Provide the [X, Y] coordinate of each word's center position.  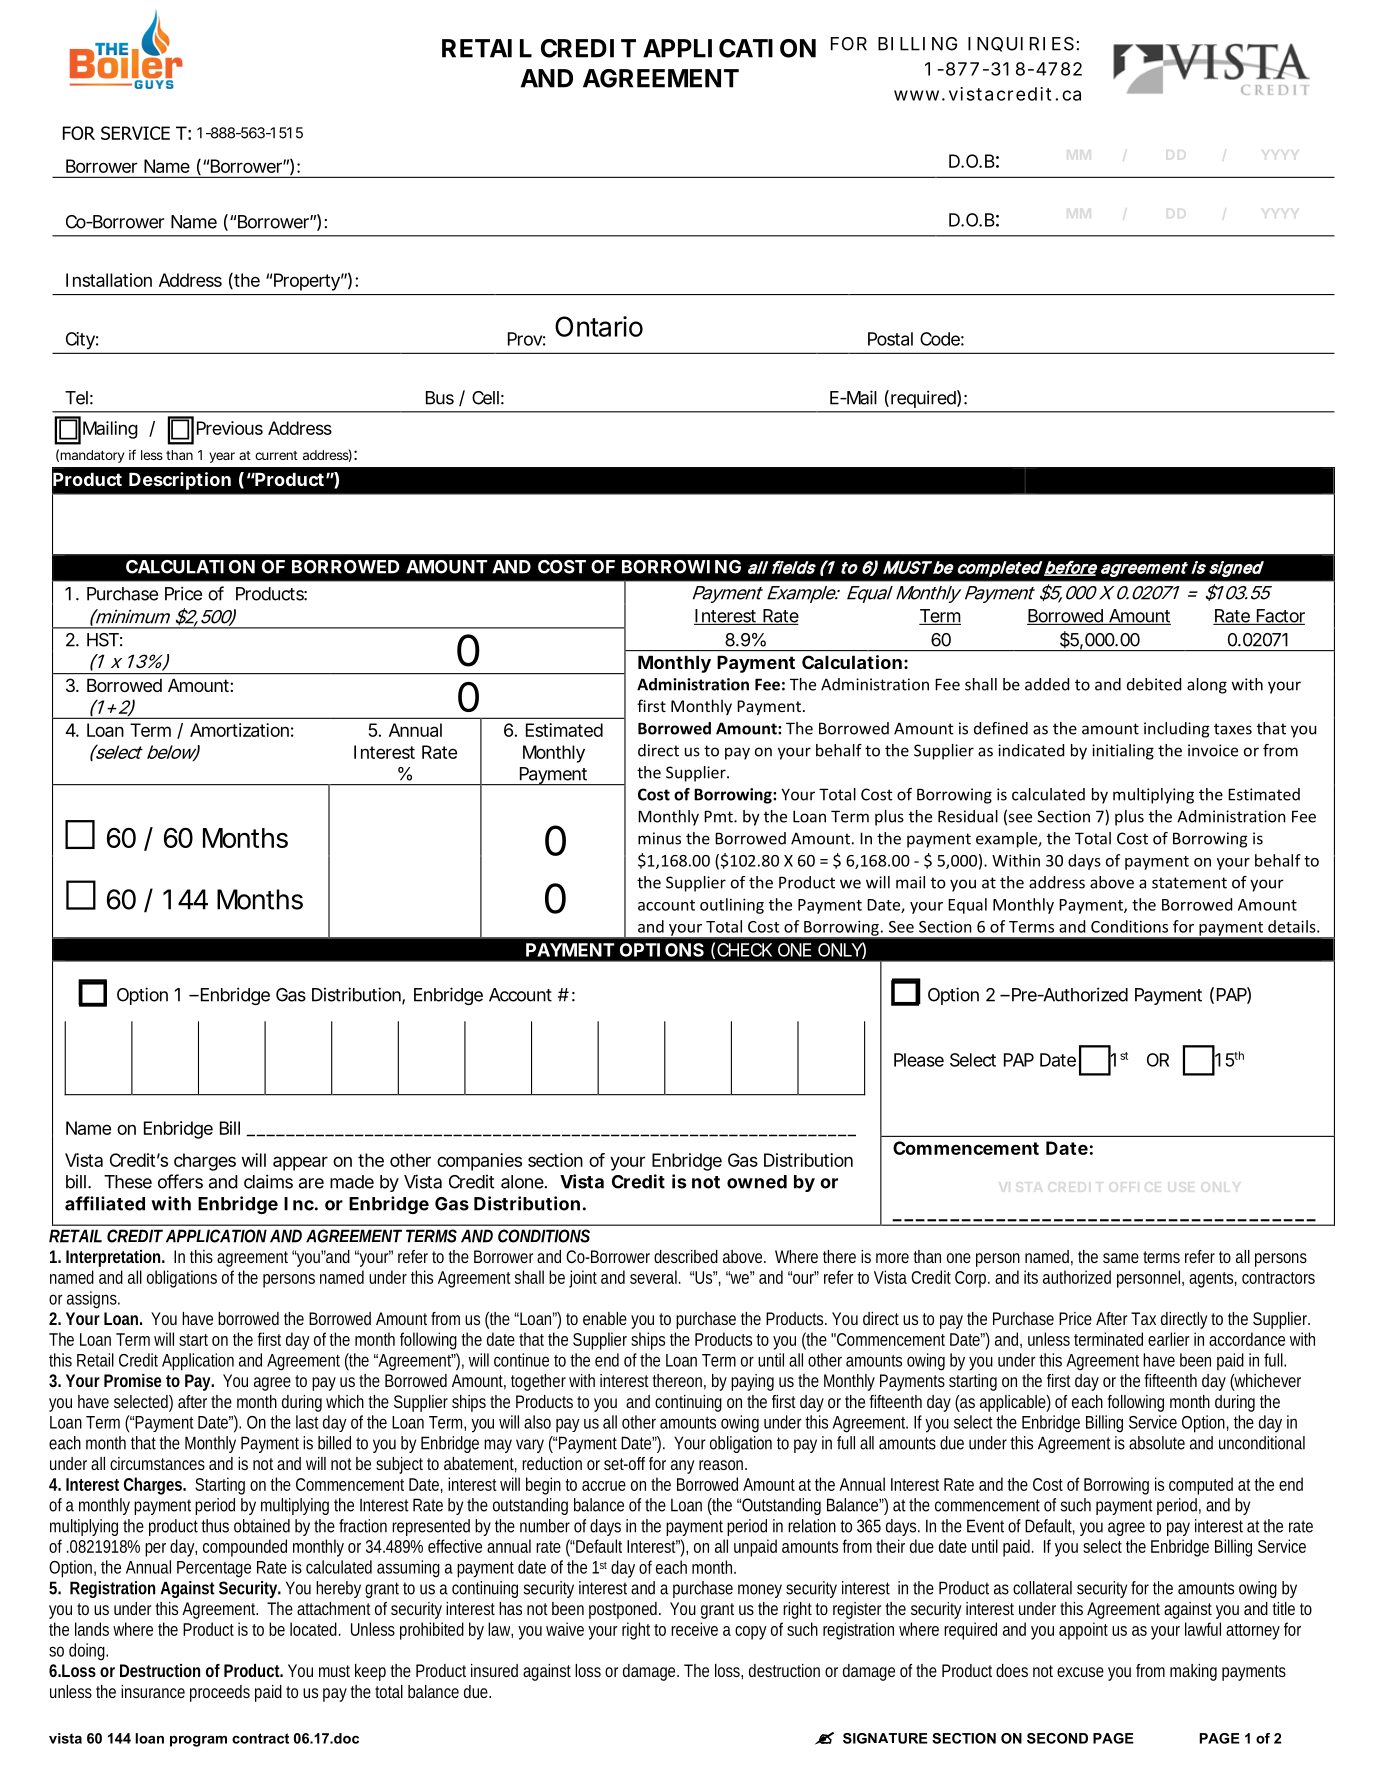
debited [1154, 684]
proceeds [220, 1693]
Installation [109, 280]
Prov [527, 339]
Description [180, 481]
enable [605, 1318]
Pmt [719, 816]
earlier [1169, 1339]
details [1293, 926]
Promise [132, 1380]
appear [300, 1163]
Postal [890, 339]
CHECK [744, 950]
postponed [625, 1610]
